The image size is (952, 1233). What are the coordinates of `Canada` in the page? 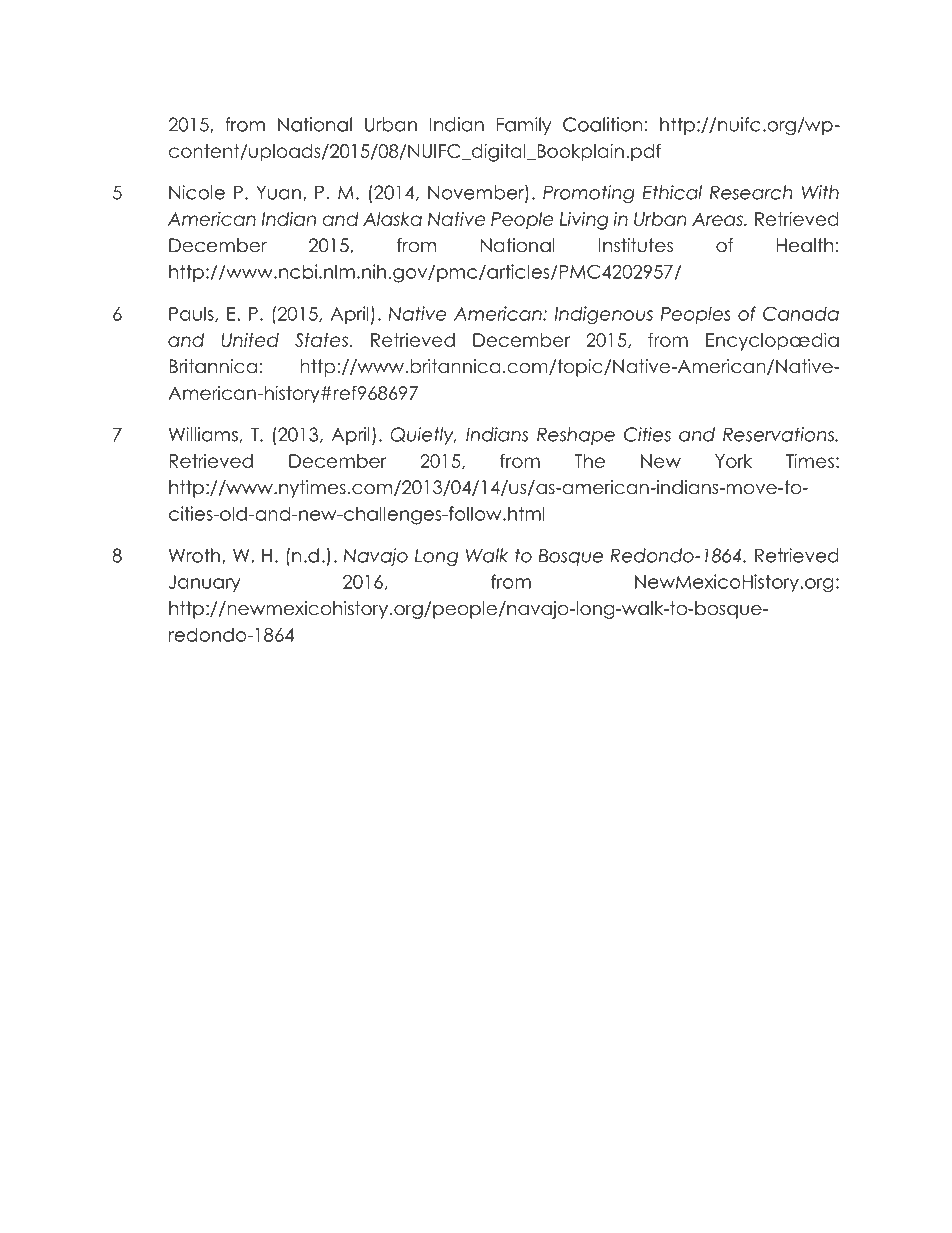 It's located at (801, 313).
